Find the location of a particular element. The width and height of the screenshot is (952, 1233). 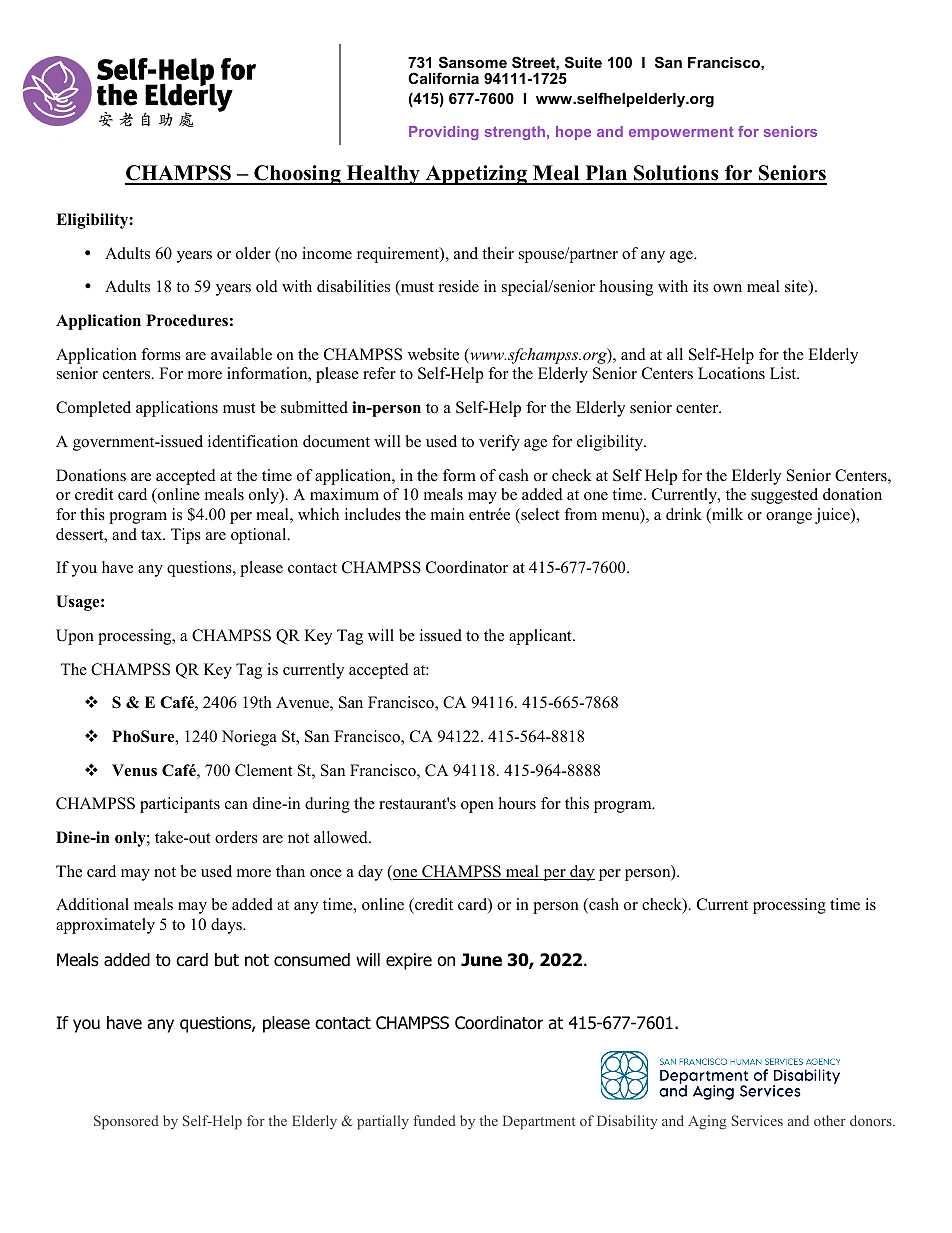

Sponsored is located at coordinates (126, 1122).
